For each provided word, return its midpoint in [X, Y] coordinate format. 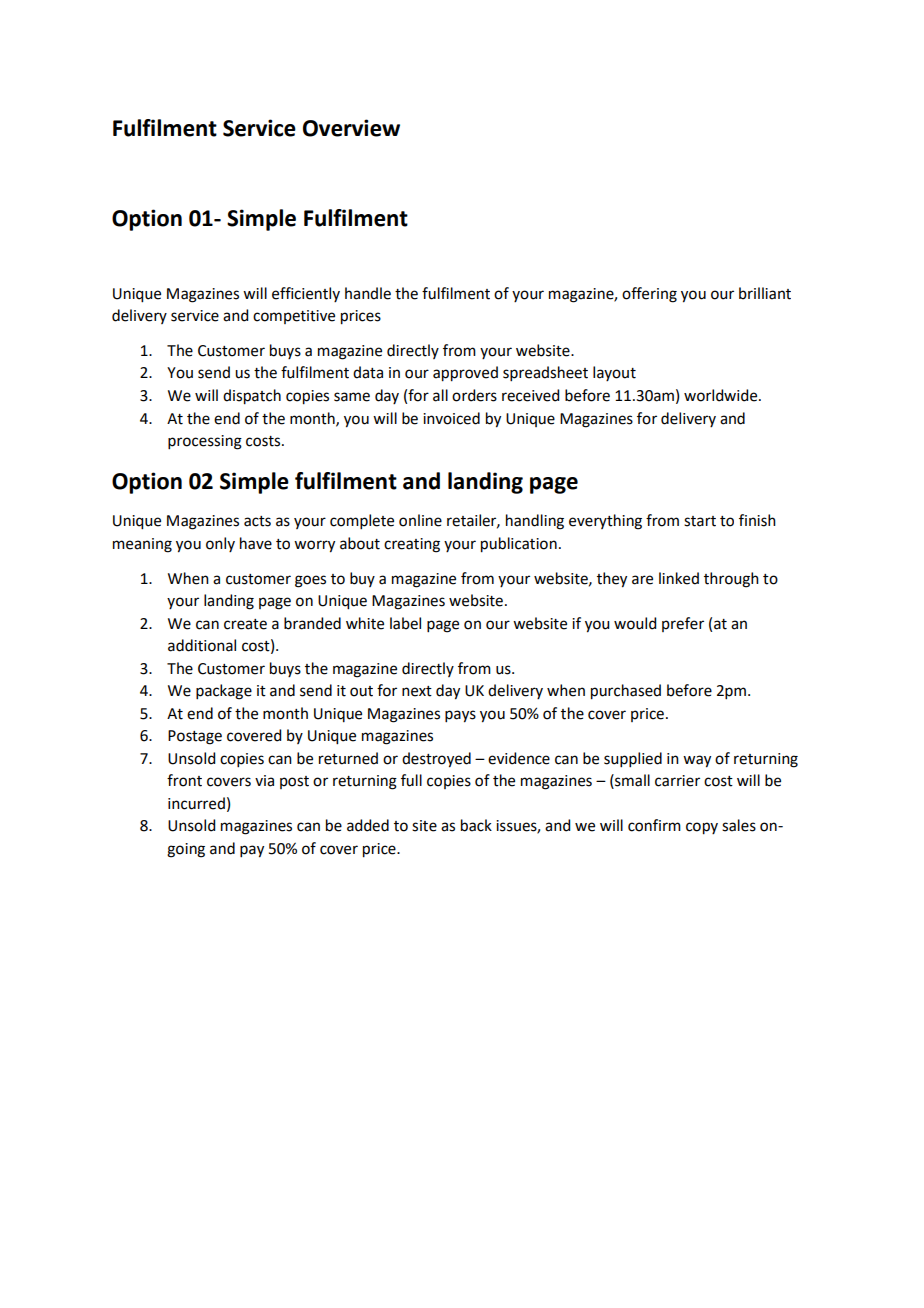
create [245, 624]
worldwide [722, 395]
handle [368, 293]
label [405, 623]
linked [679, 578]
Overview [351, 128]
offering [649, 295]
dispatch [252, 397]
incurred [196, 803]
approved [465, 374]
